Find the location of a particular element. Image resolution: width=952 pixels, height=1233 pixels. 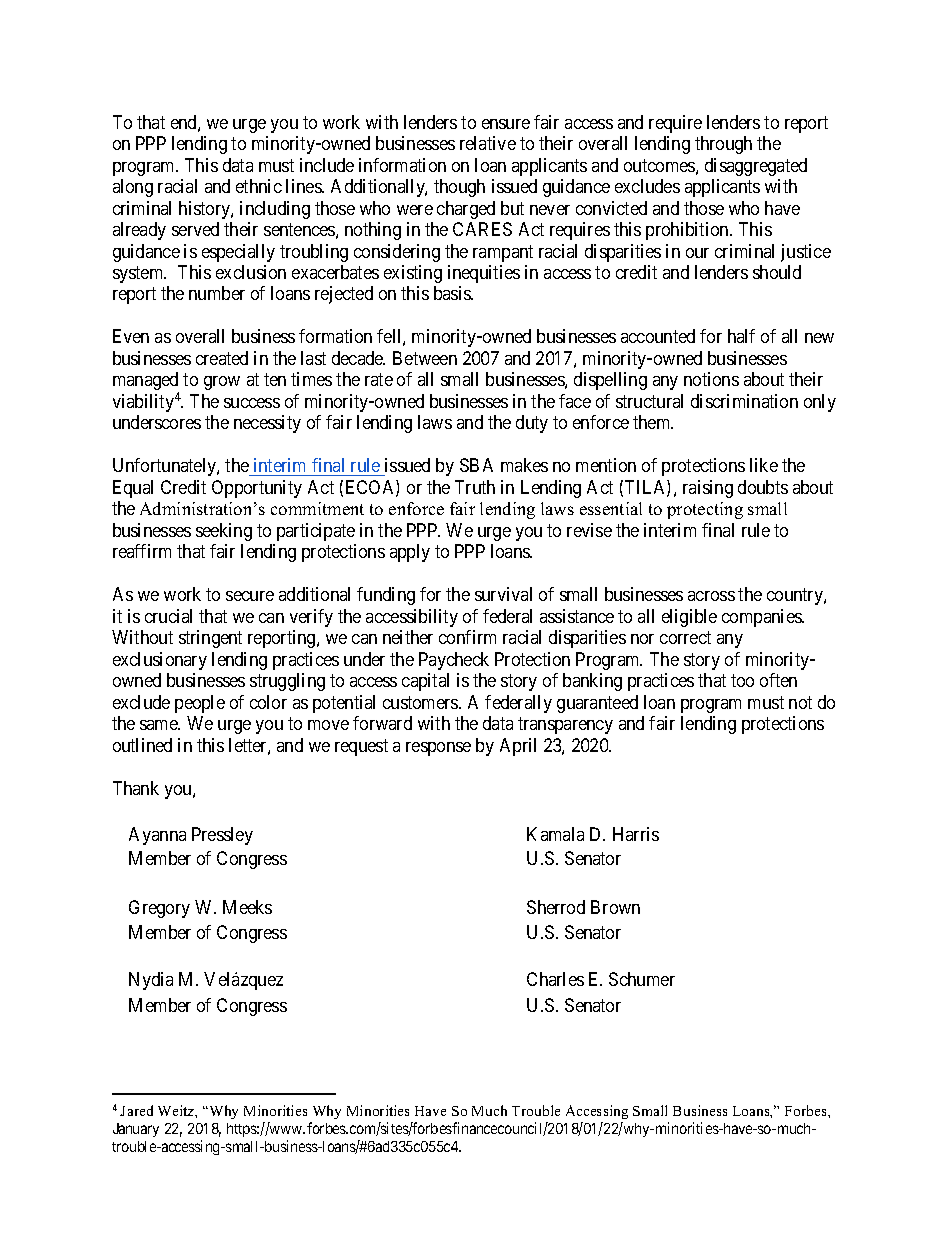

discrimination is located at coordinates (744, 401).
